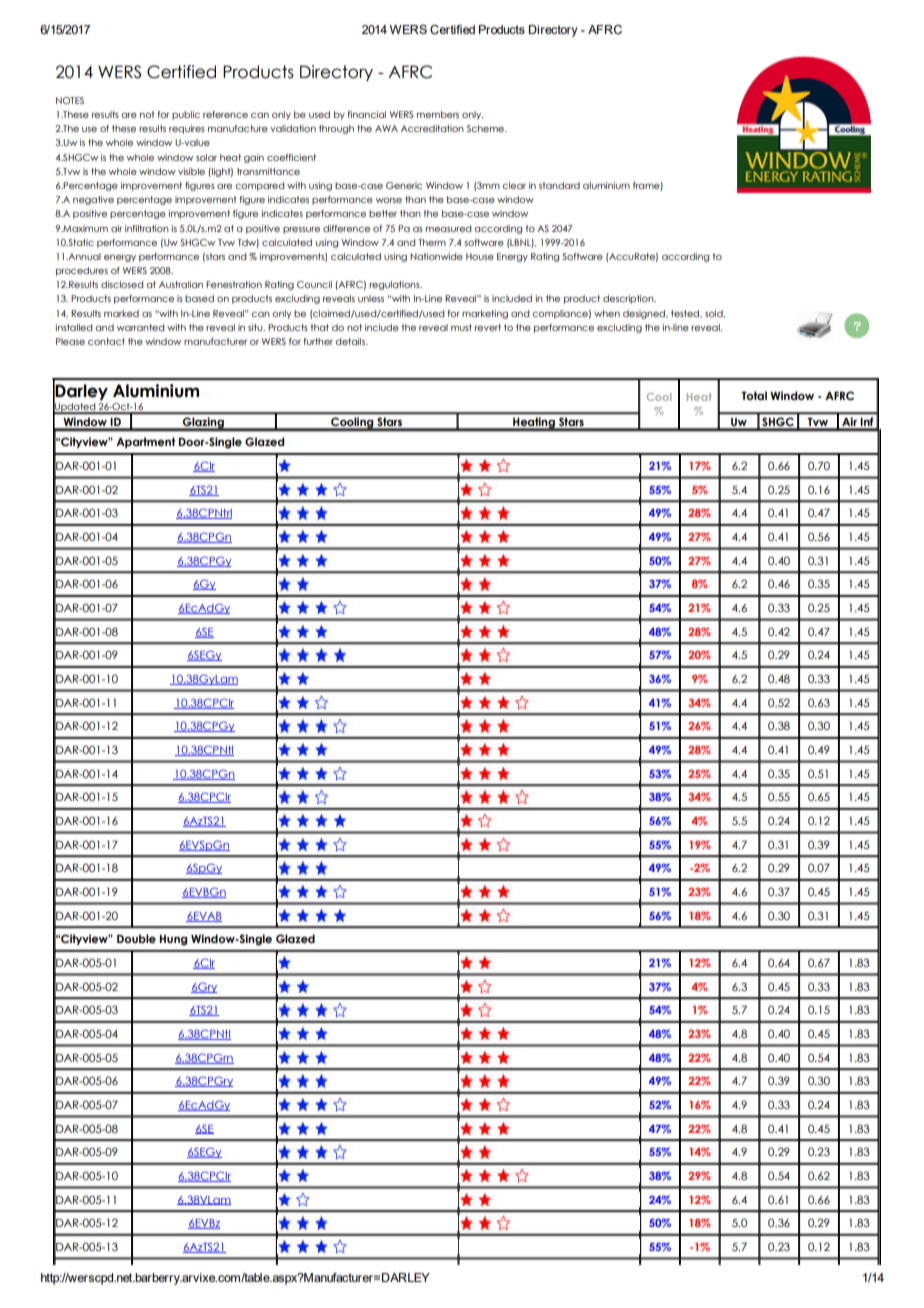 The width and height of the screenshot is (924, 1308). I want to click on requires, so click(187, 129).
